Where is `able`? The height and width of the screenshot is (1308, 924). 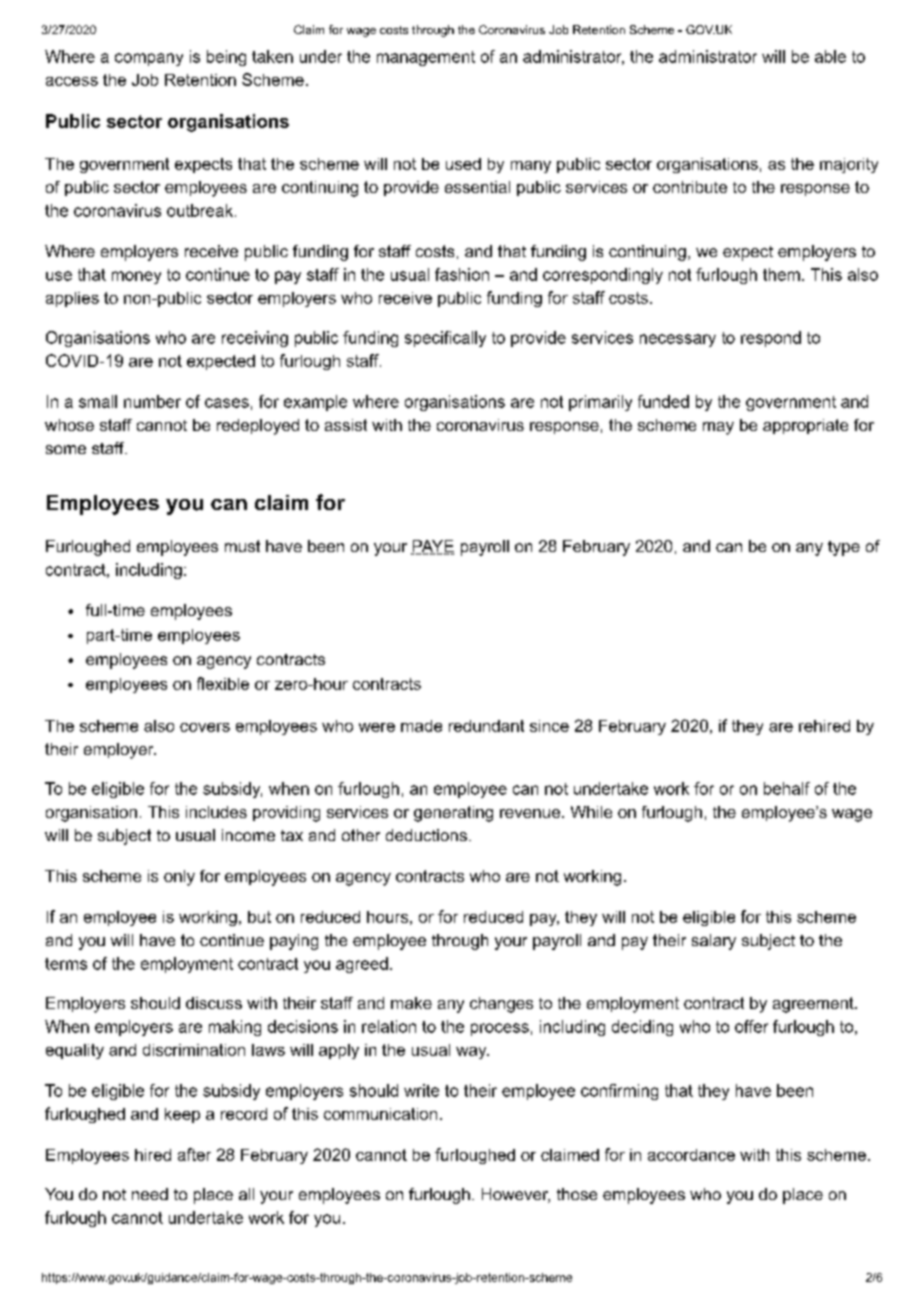
able is located at coordinates (830, 56).
